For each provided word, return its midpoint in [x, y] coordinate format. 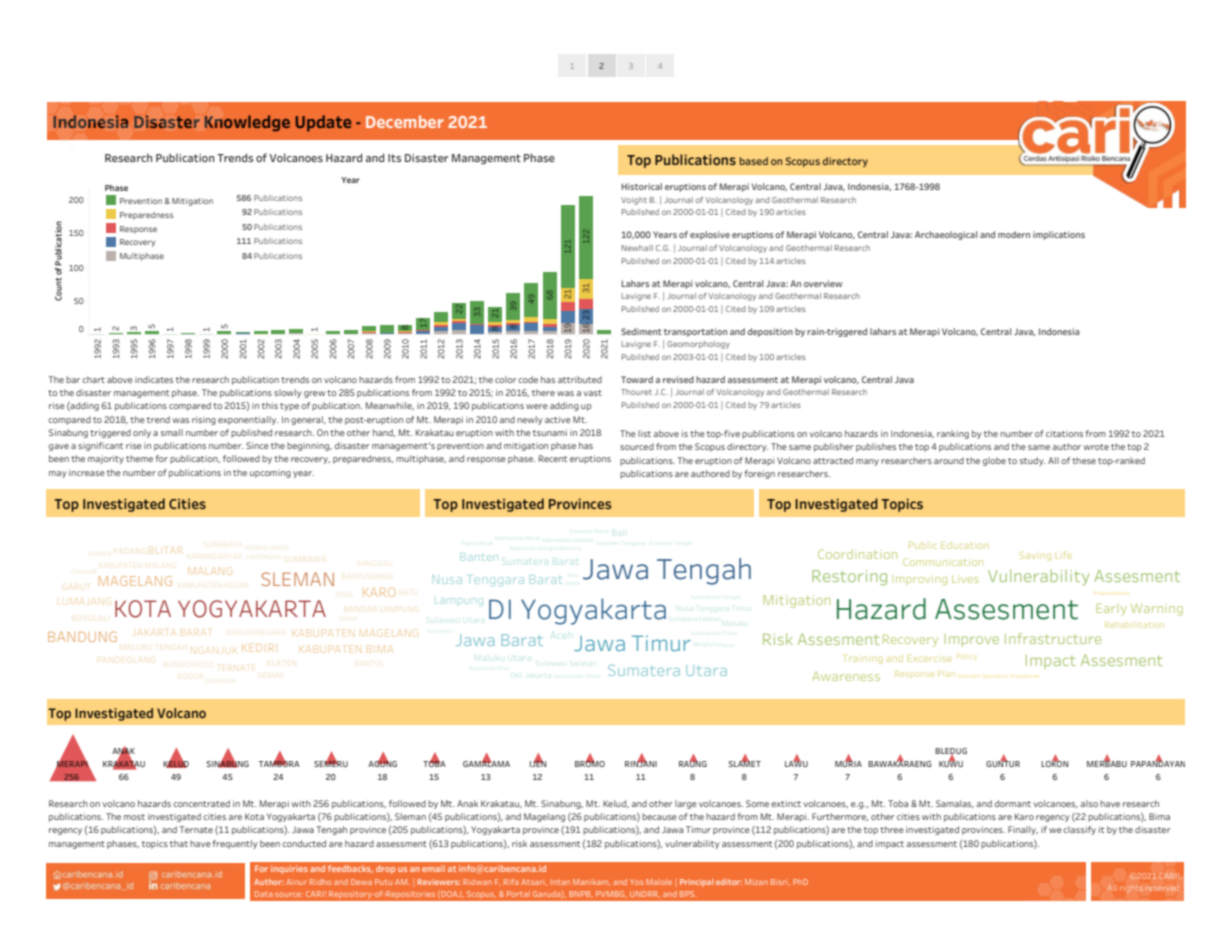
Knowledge [247, 123]
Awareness [846, 676]
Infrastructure [1053, 638]
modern [1014, 234]
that [179, 843]
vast [592, 393]
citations [1064, 433]
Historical [642, 186]
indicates [154, 379]
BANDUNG [82, 636]
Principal [696, 883]
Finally [1023, 830]
